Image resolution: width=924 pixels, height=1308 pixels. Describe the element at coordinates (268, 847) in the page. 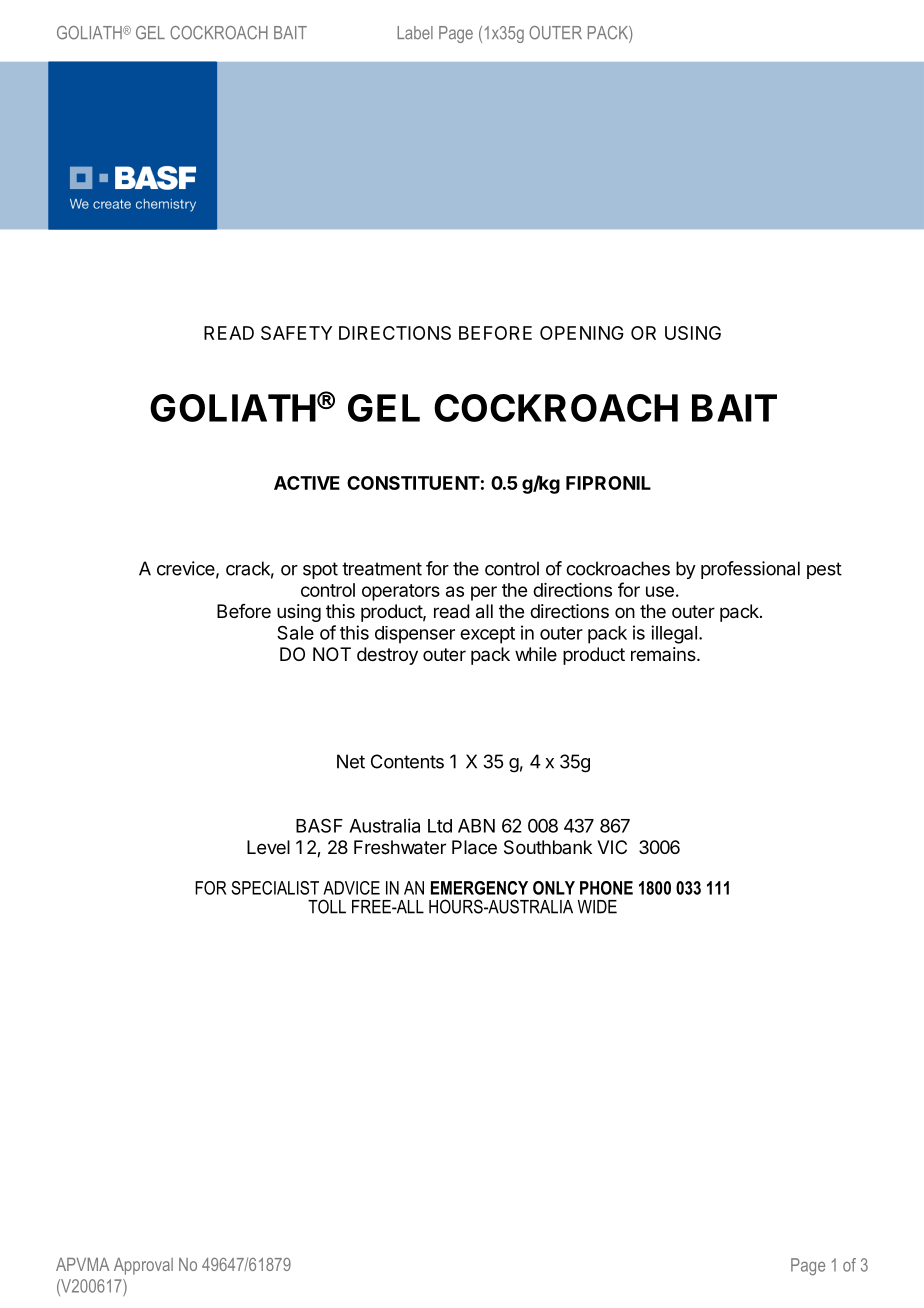

I see `Level` at that location.
